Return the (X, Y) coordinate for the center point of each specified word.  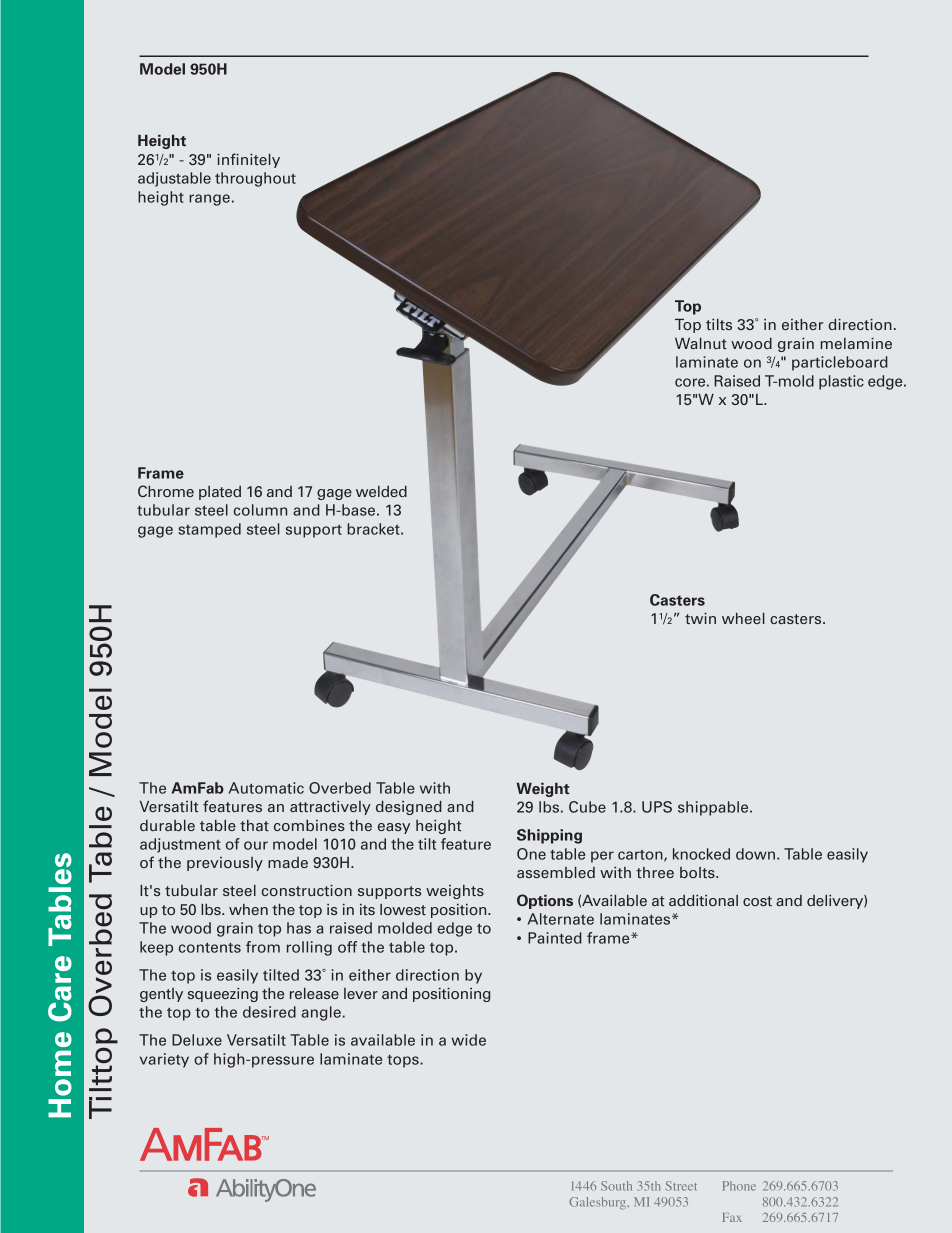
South (616, 1186)
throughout (255, 179)
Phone (739, 1186)
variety (164, 1060)
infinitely (248, 160)
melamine (856, 343)
